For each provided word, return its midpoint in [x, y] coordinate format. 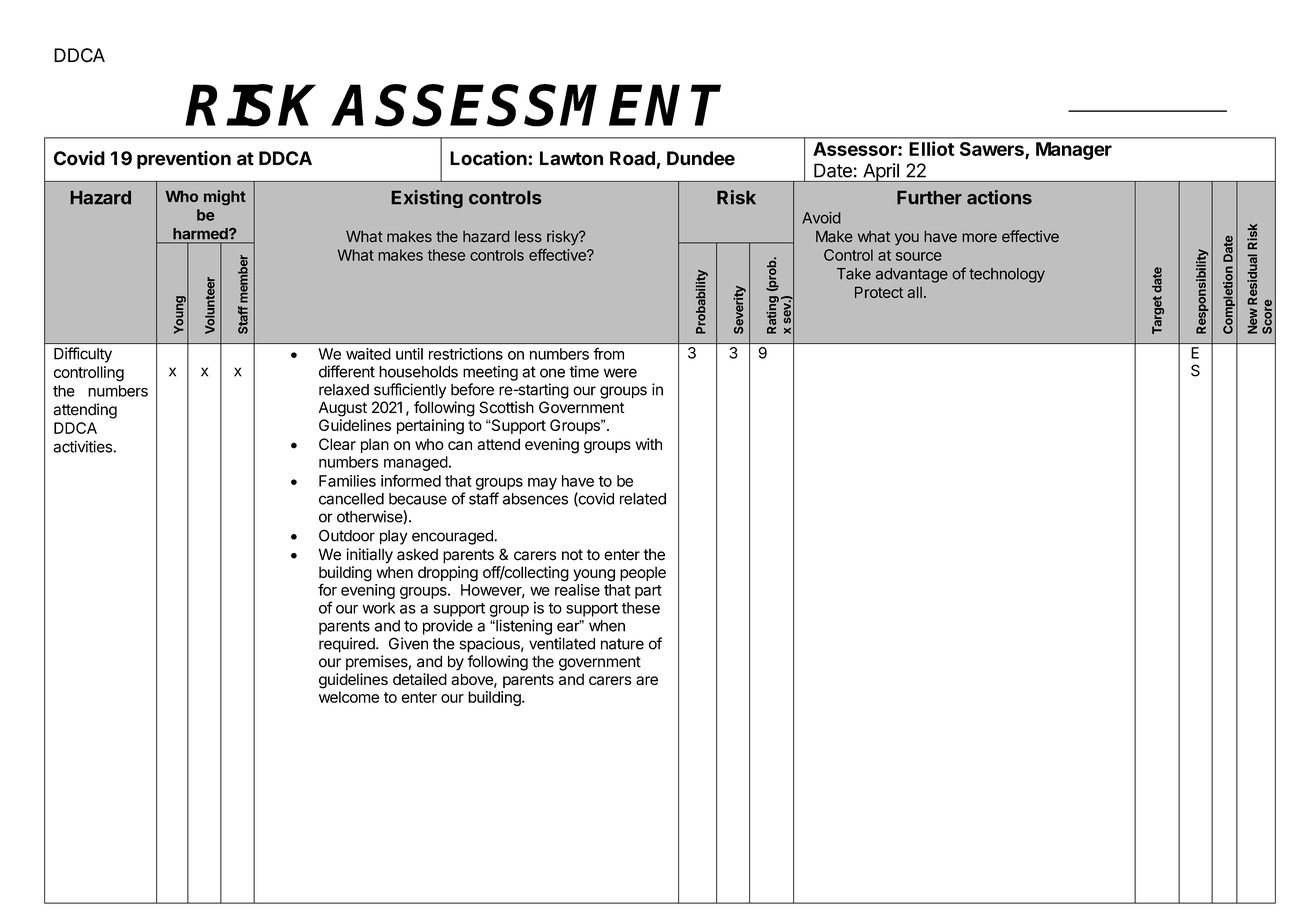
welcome [349, 697]
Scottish [506, 407]
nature [622, 644]
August [343, 409]
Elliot [931, 148]
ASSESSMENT [527, 105]
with [649, 444]
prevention [184, 159]
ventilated [562, 643]
